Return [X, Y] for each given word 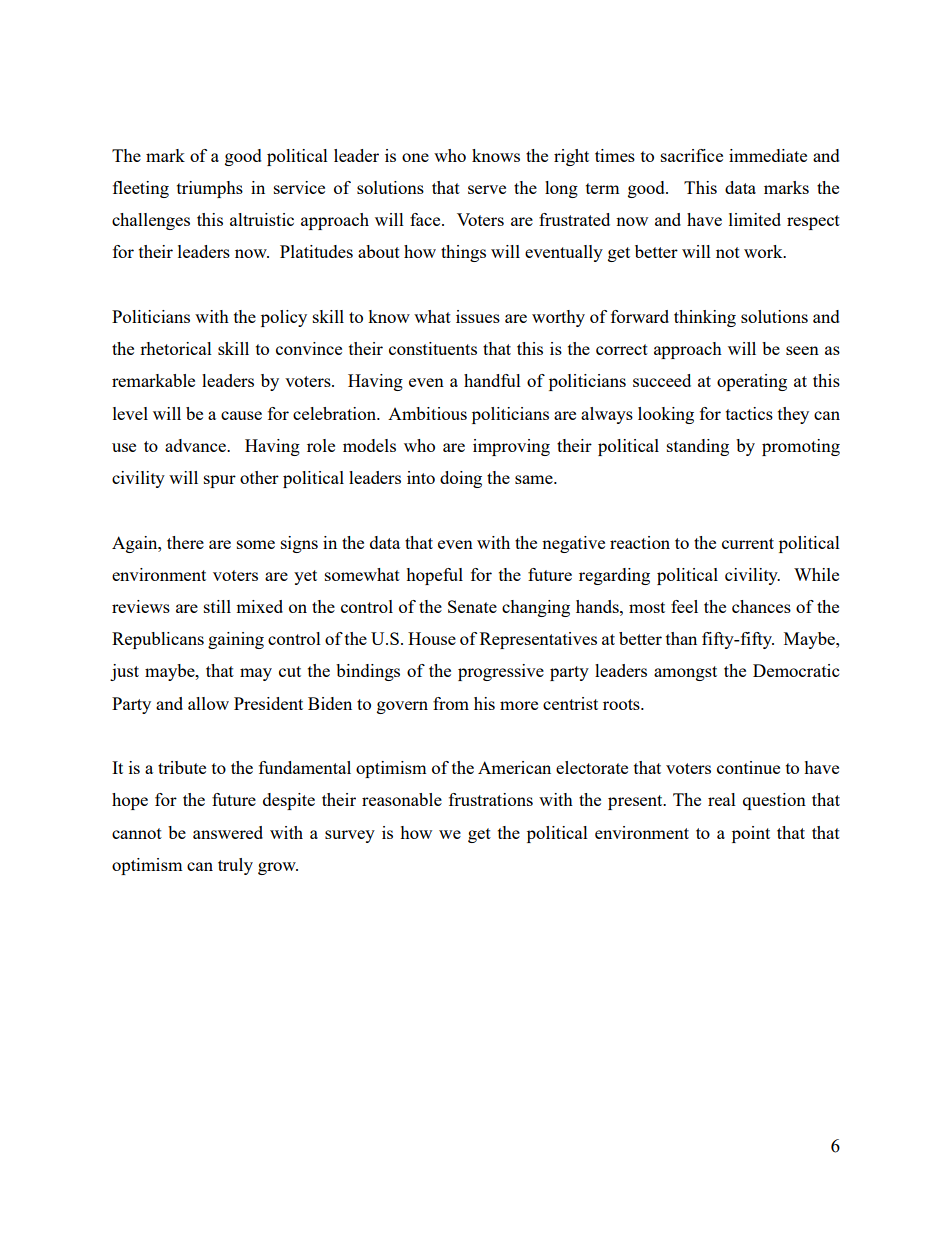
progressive [501, 672]
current [748, 543]
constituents [433, 348]
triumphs [210, 189]
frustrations [491, 799]
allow [208, 703]
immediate [768, 155]
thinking [705, 318]
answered [228, 832]
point [751, 834]
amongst [685, 673]
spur [220, 481]
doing [461, 479]
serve [487, 189]
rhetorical [176, 348]
